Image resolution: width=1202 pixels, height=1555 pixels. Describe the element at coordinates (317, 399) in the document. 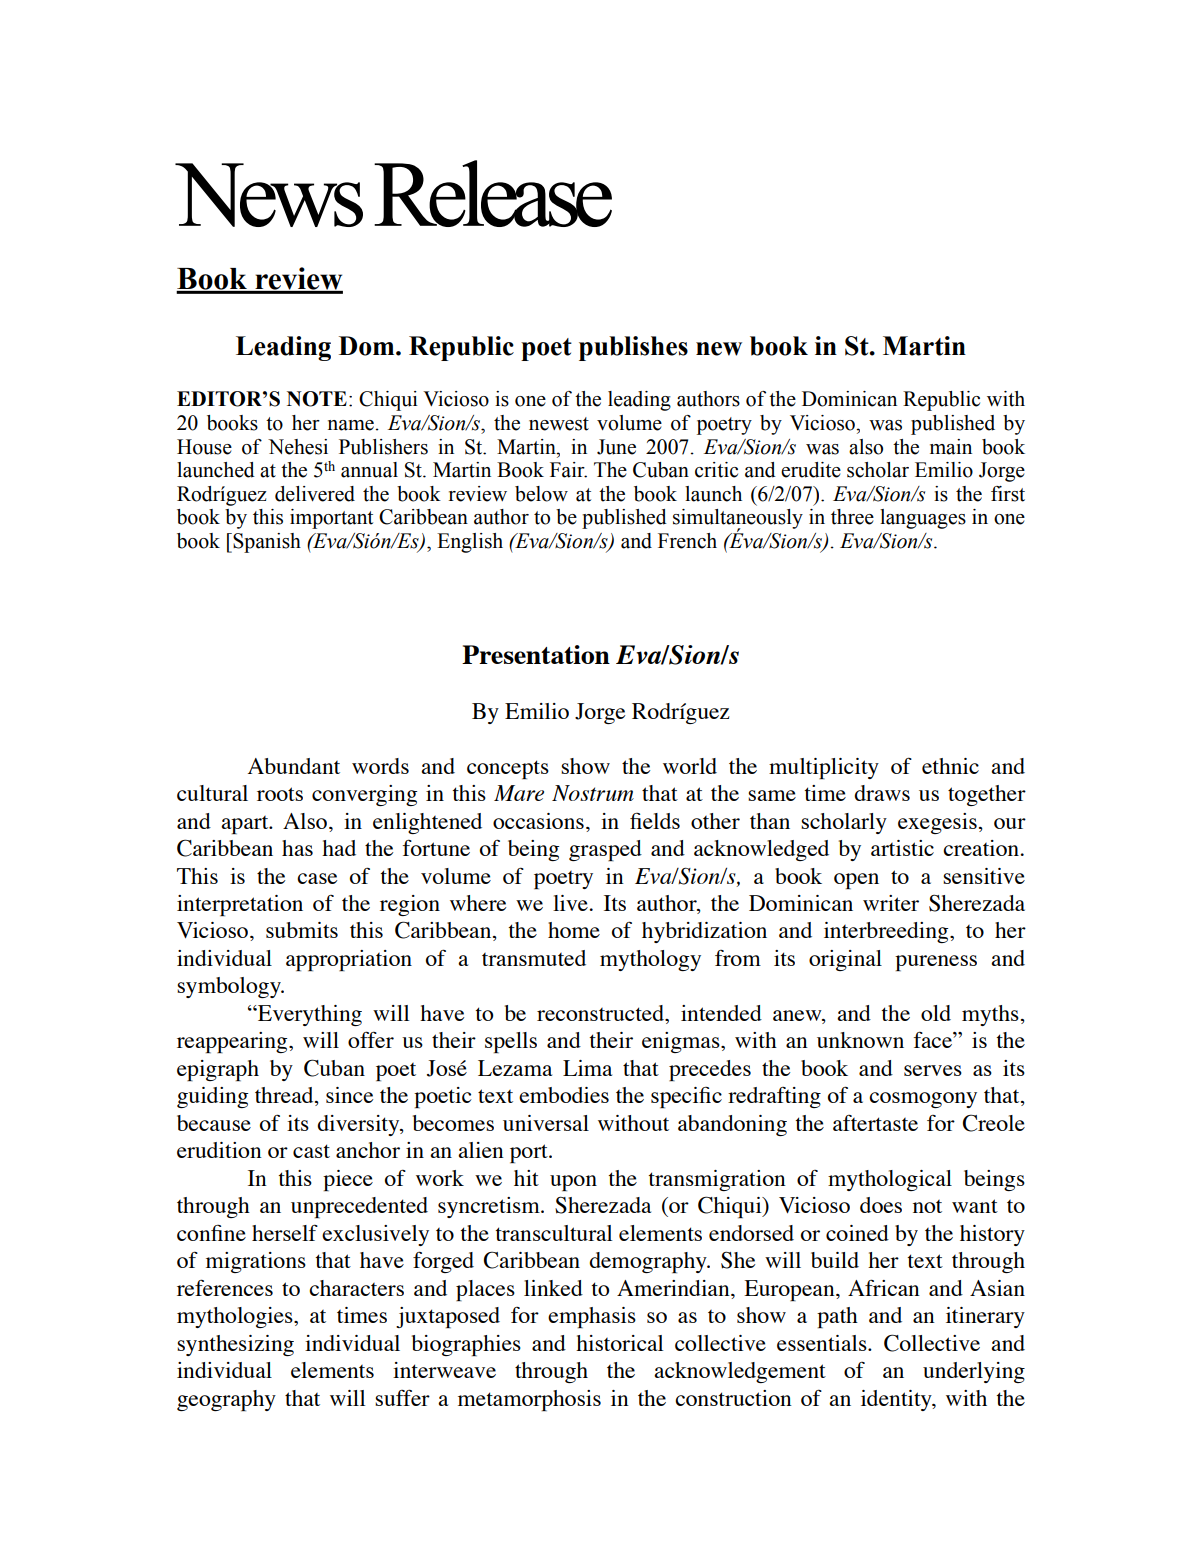

I see `NOTE` at that location.
